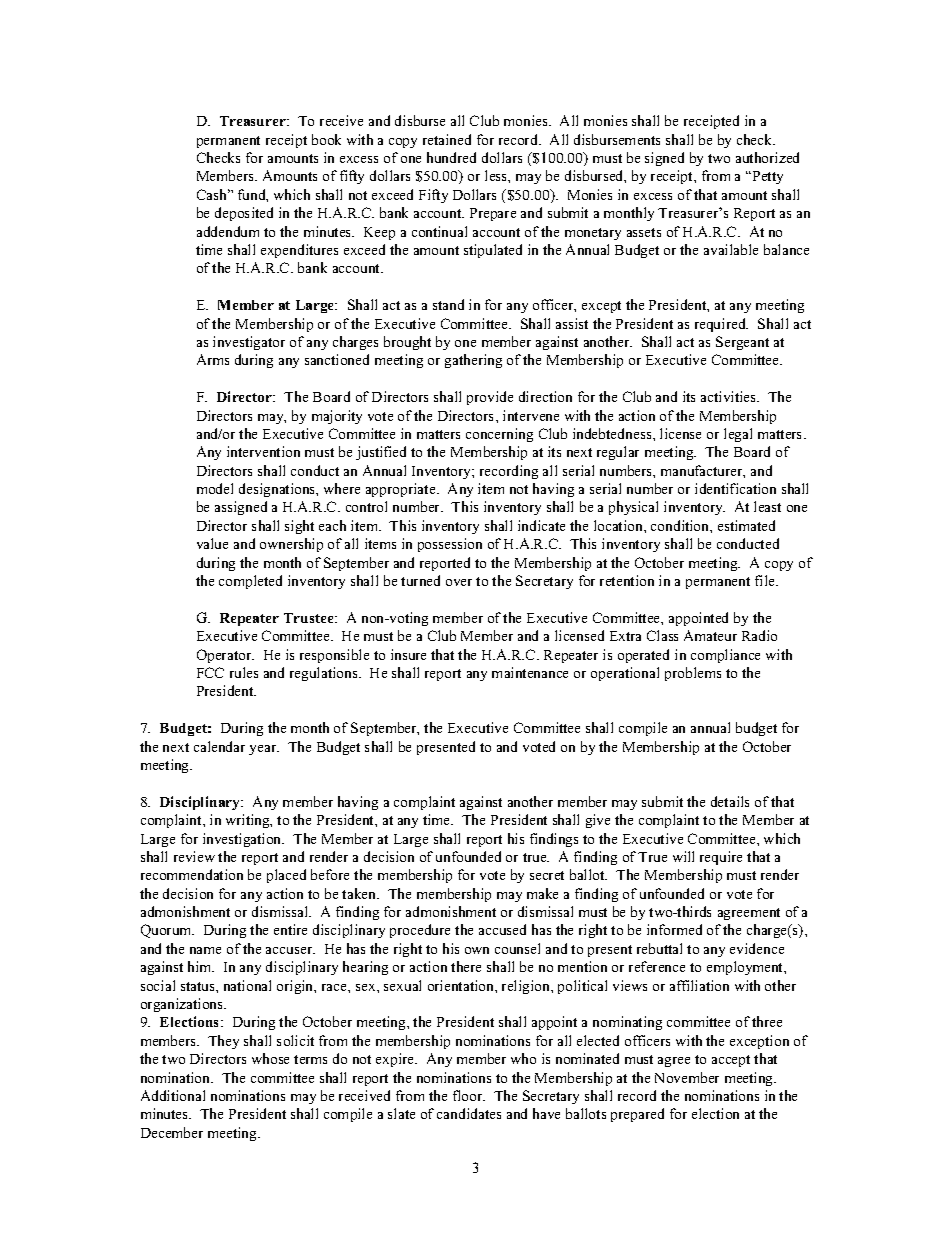 Image resolution: width=952 pixels, height=1233 pixels. What do you see at coordinates (469, 1095) in the screenshot?
I see `floor` at bounding box center [469, 1095].
